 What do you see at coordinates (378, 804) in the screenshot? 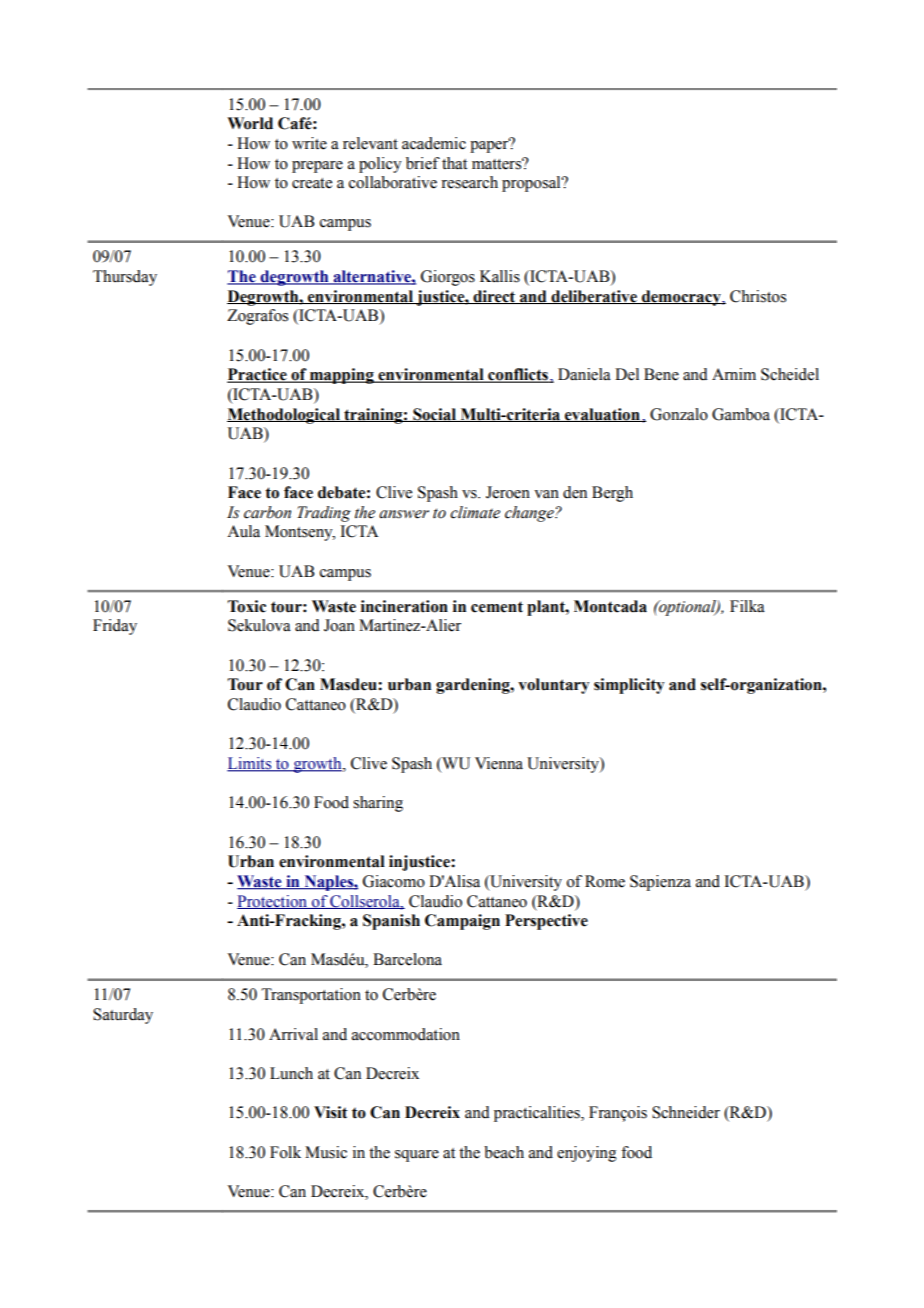
I see `sharing` at bounding box center [378, 804].
